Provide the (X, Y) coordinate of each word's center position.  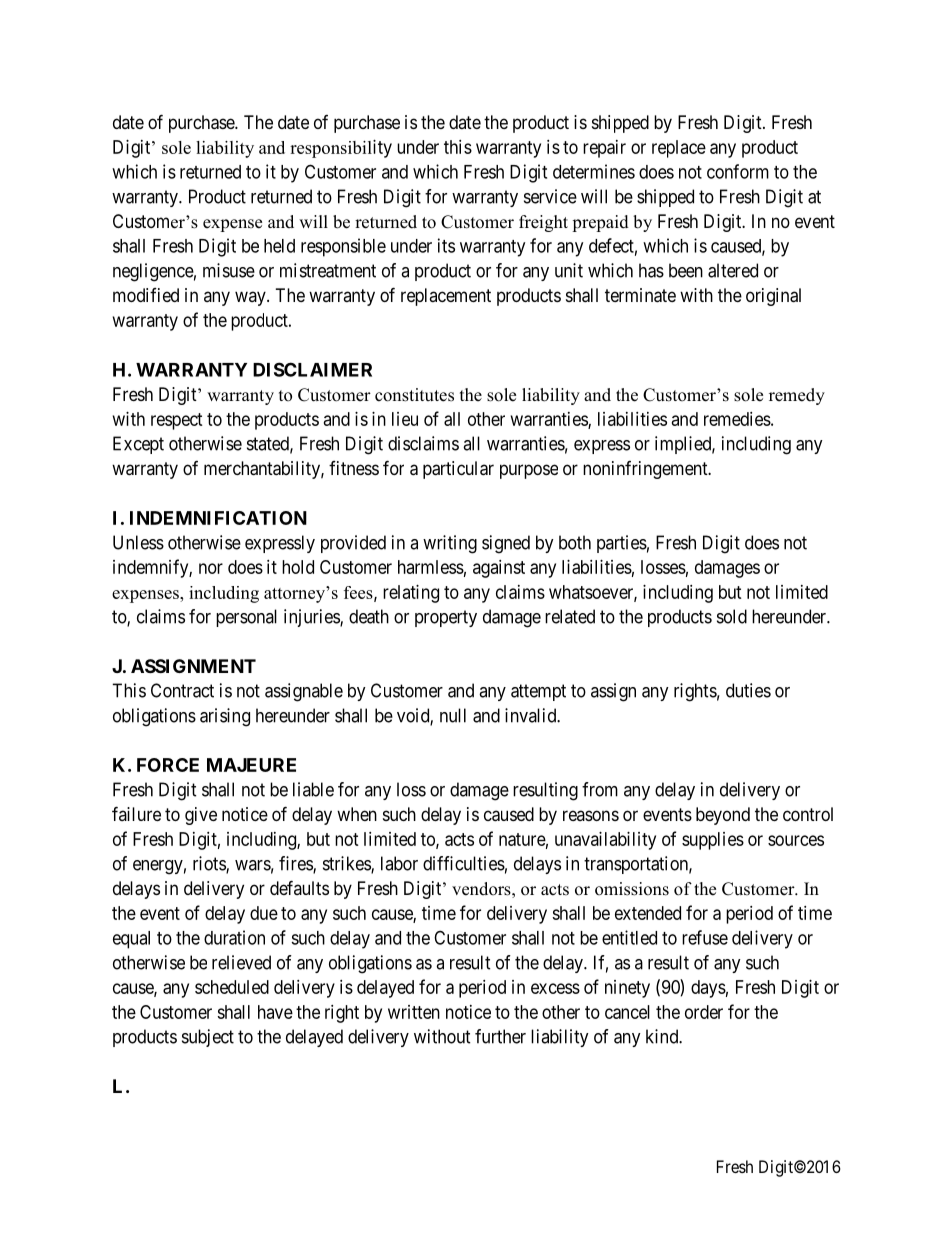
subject (208, 1038)
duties (748, 690)
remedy (797, 396)
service (550, 196)
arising (225, 717)
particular (458, 470)
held (279, 246)
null (453, 715)
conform (738, 171)
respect (177, 421)
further (500, 1036)
